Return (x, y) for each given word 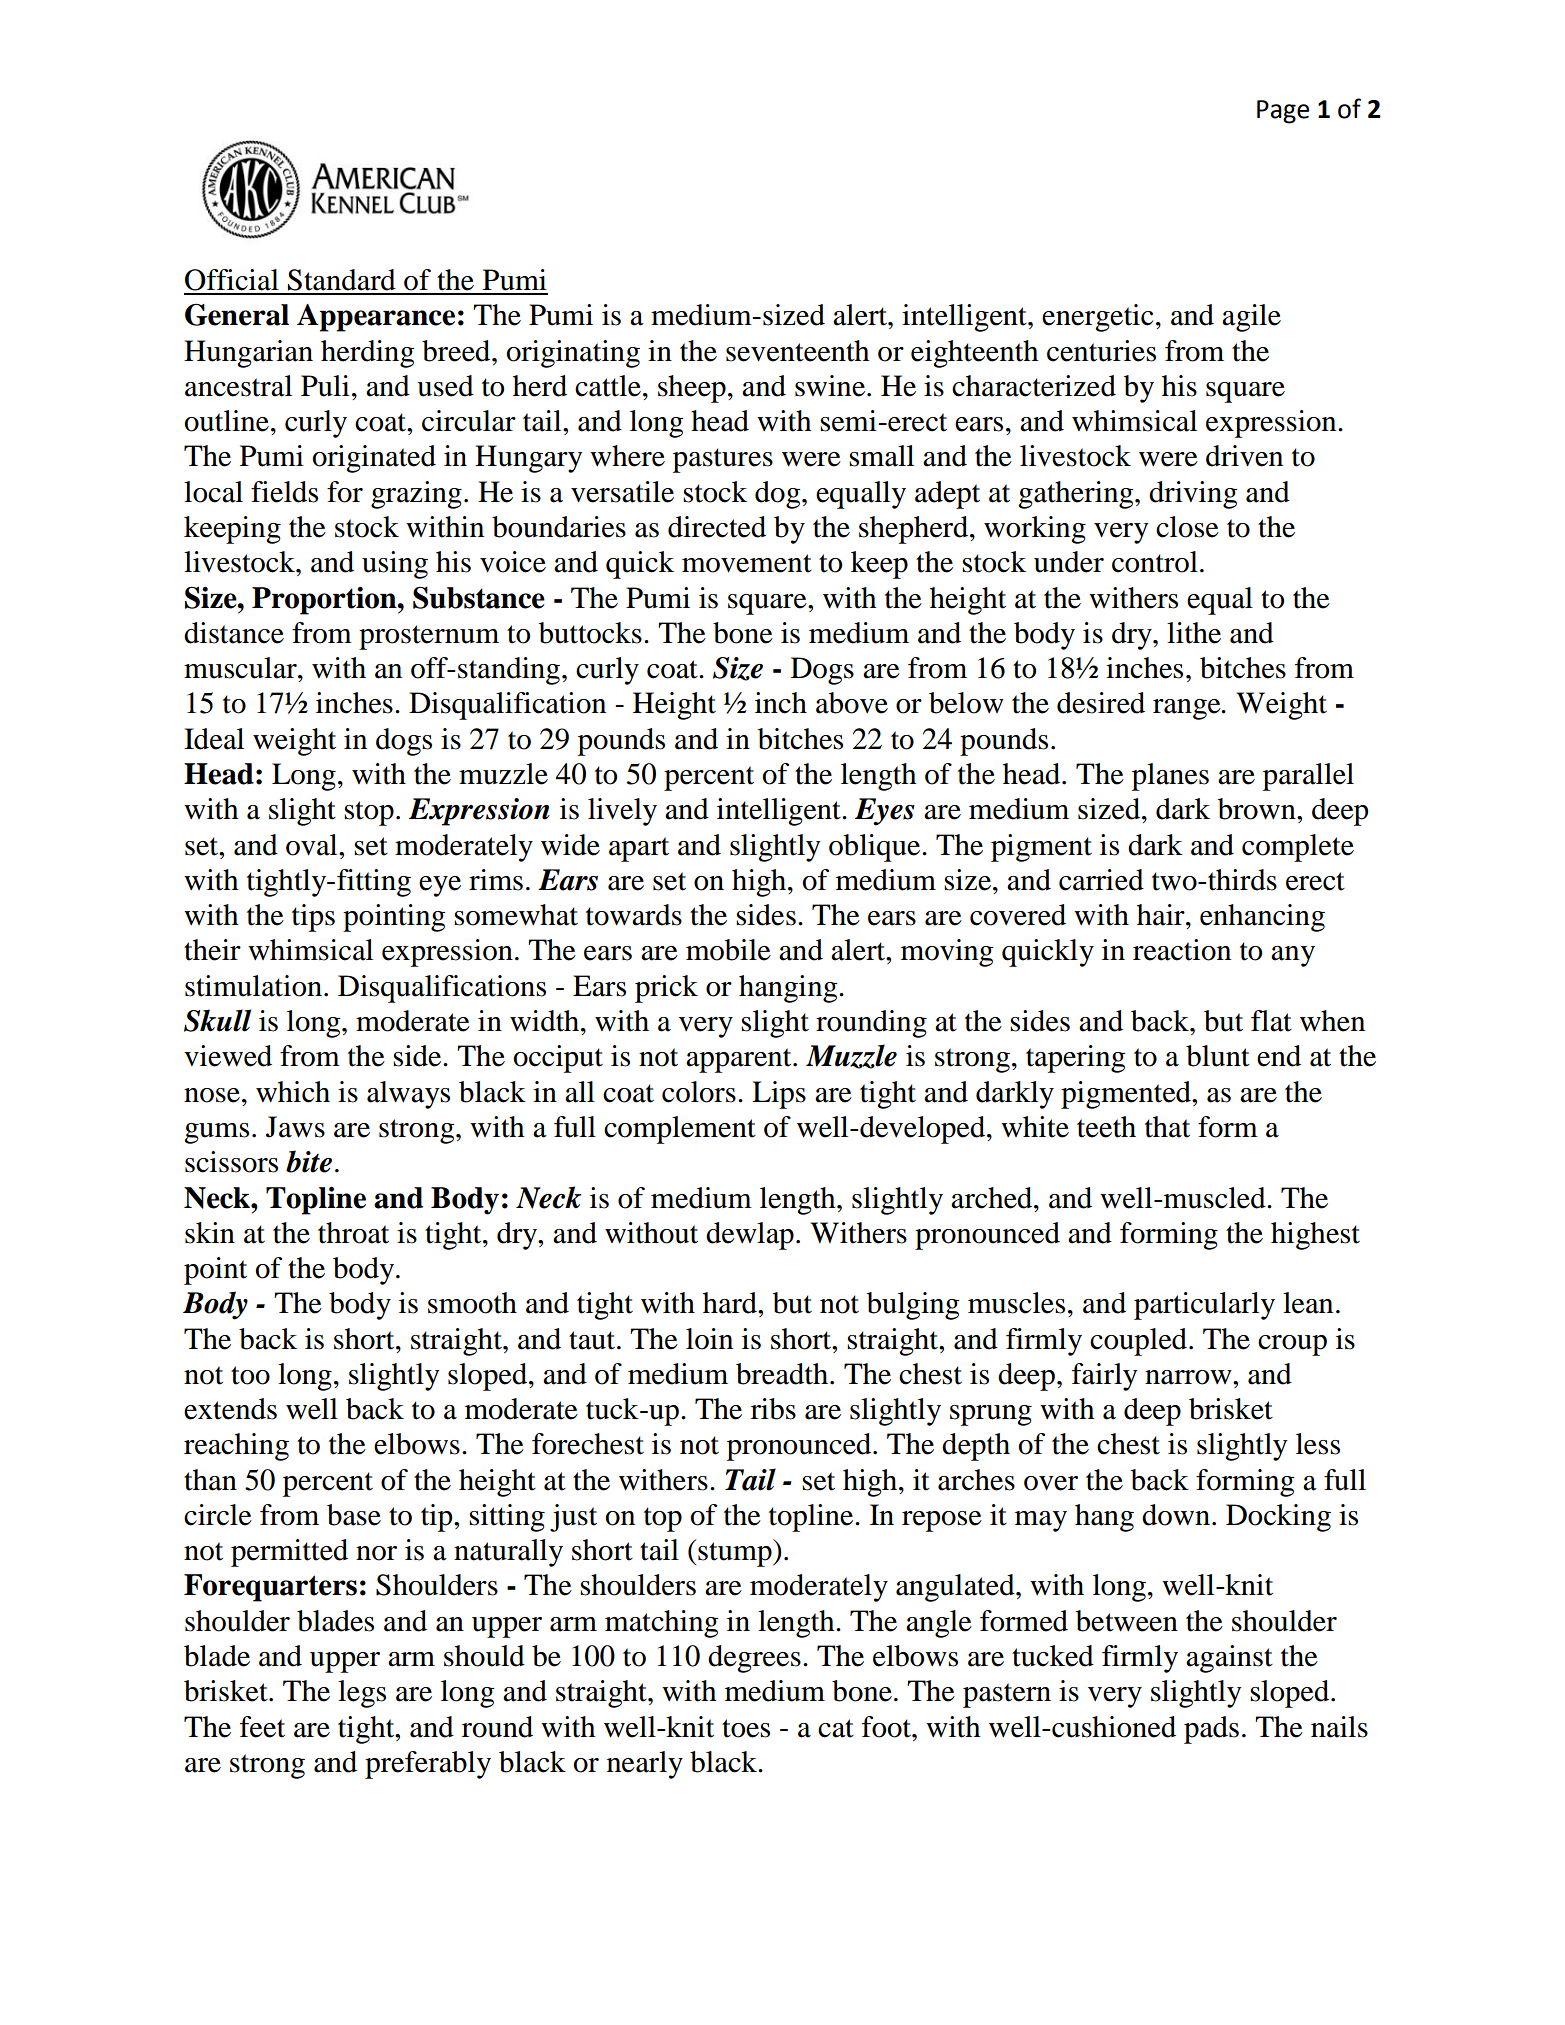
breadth (782, 1374)
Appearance (376, 318)
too (250, 1375)
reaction (1182, 950)
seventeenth (797, 351)
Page (1283, 112)
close (1187, 527)
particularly (1204, 1306)
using (395, 565)
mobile (728, 950)
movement (747, 563)
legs (362, 1694)
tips (313, 918)
